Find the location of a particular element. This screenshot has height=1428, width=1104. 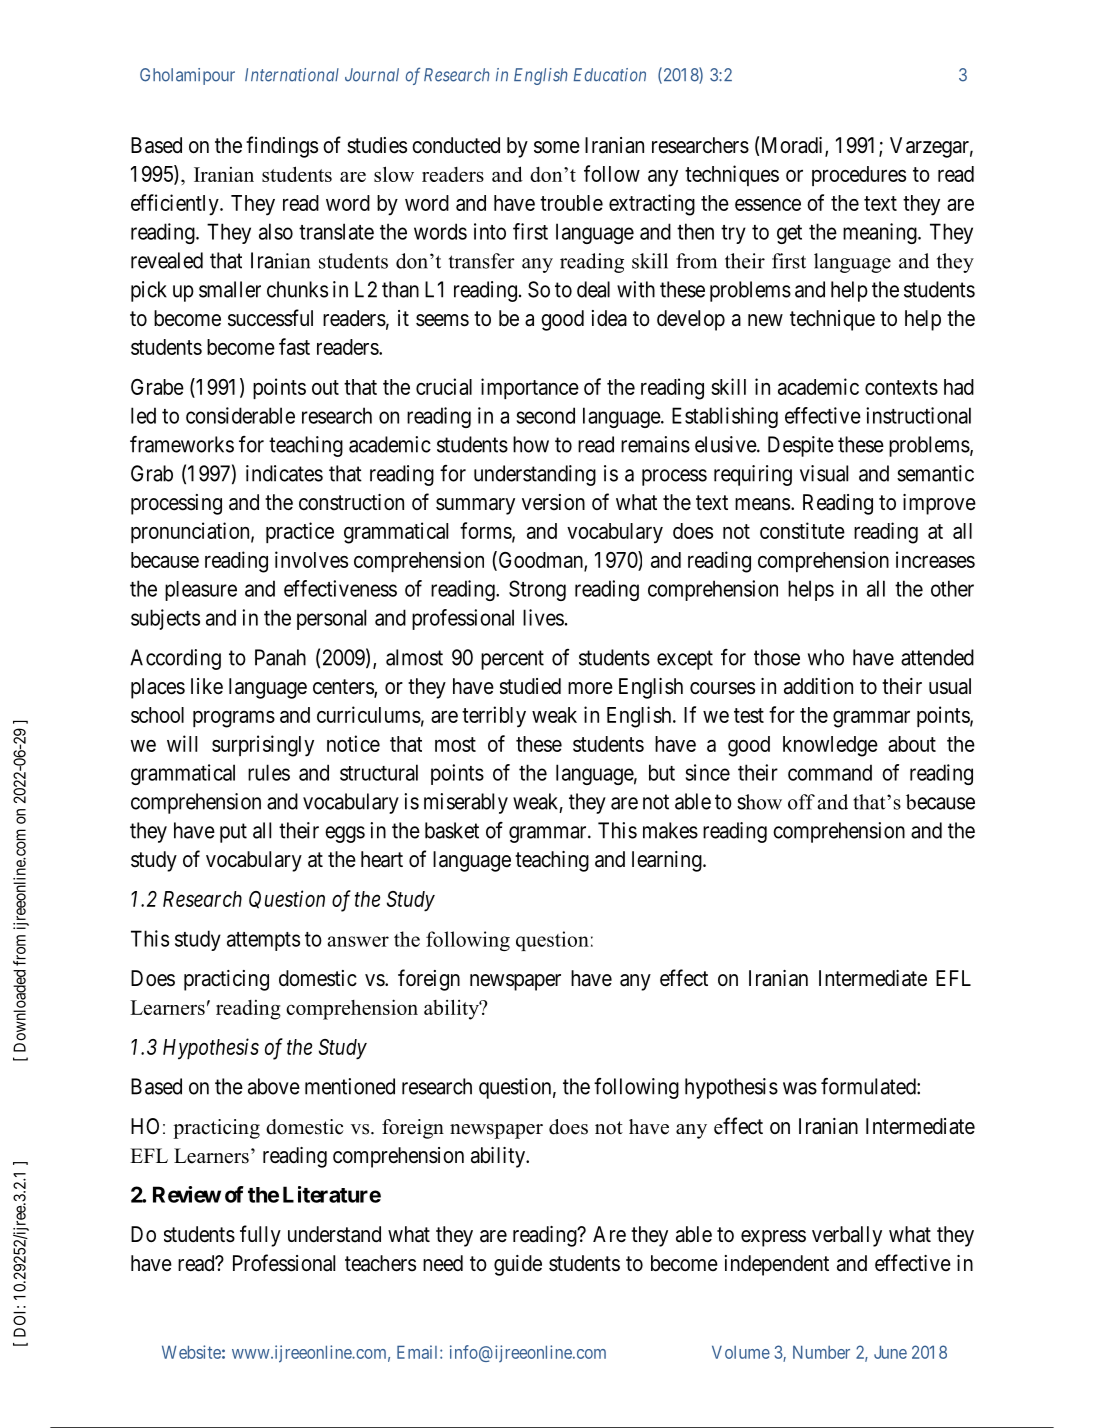

Website is located at coordinates (191, 1352).
